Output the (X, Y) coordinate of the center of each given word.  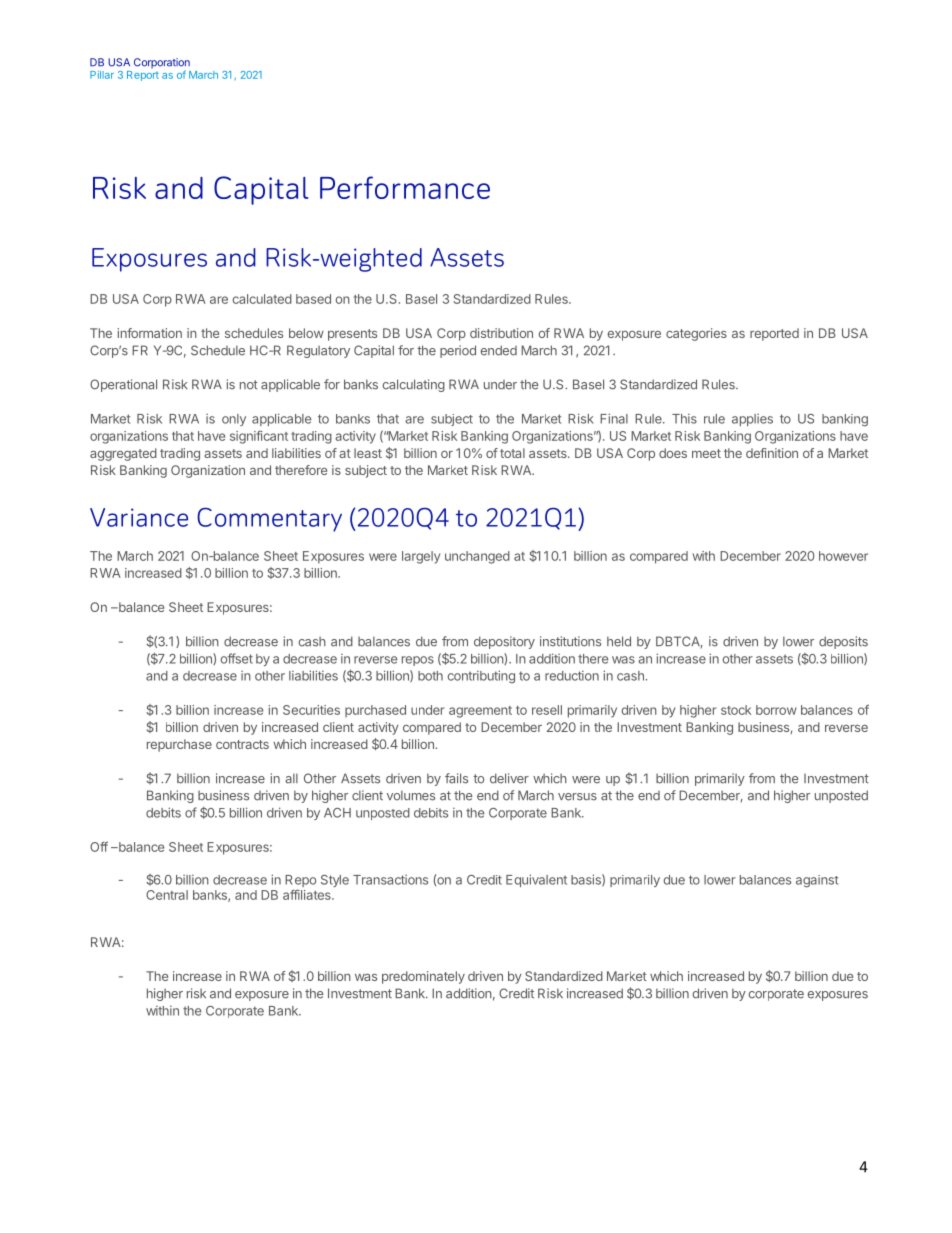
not (249, 385)
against (817, 881)
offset (237, 658)
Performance (405, 187)
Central (167, 895)
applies (752, 420)
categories (696, 334)
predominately (423, 977)
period (458, 351)
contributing (481, 677)
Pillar (102, 75)
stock (736, 710)
